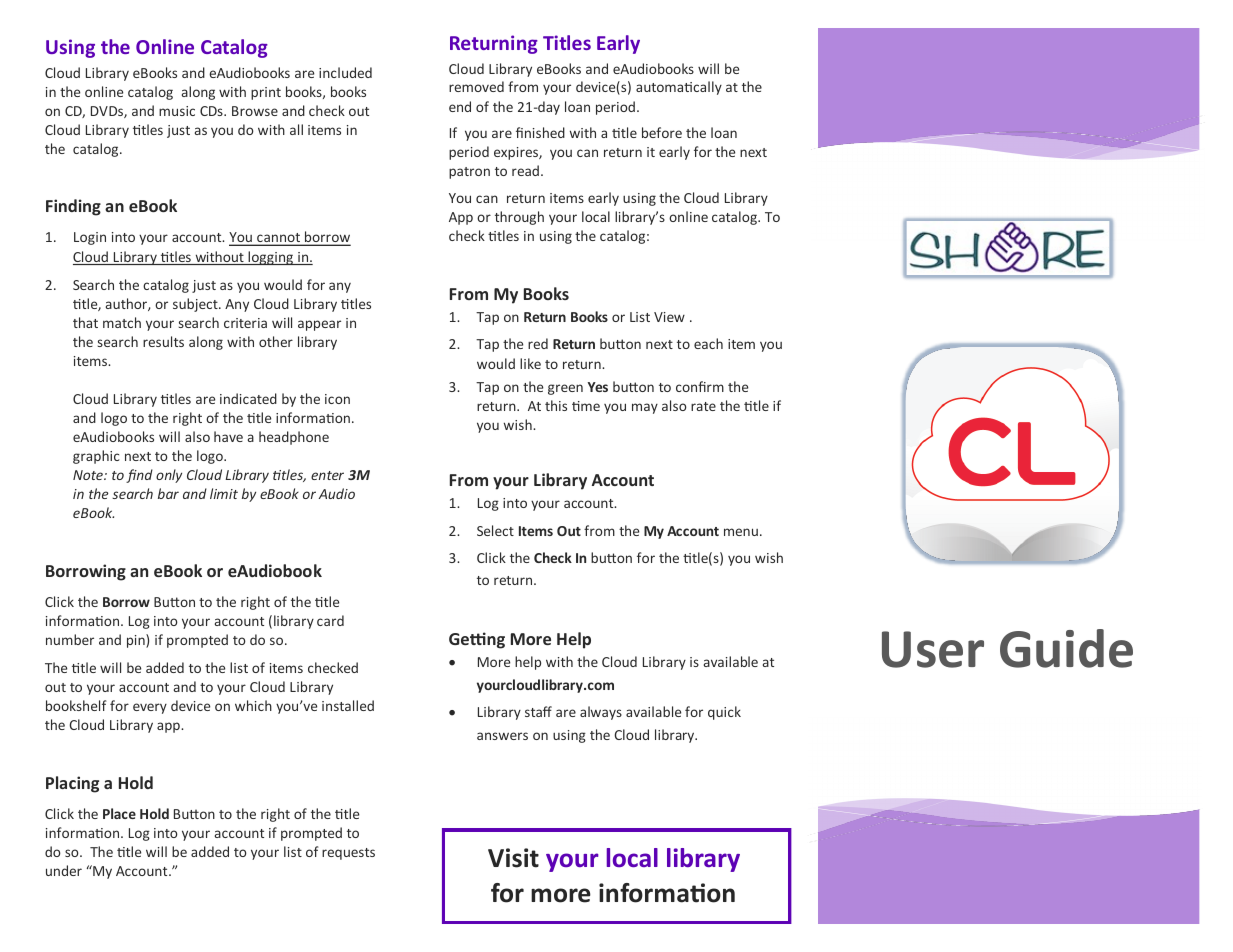 The width and height of the screenshot is (1233, 952). Describe the element at coordinates (741, 532) in the screenshot. I see `menu` at that location.
